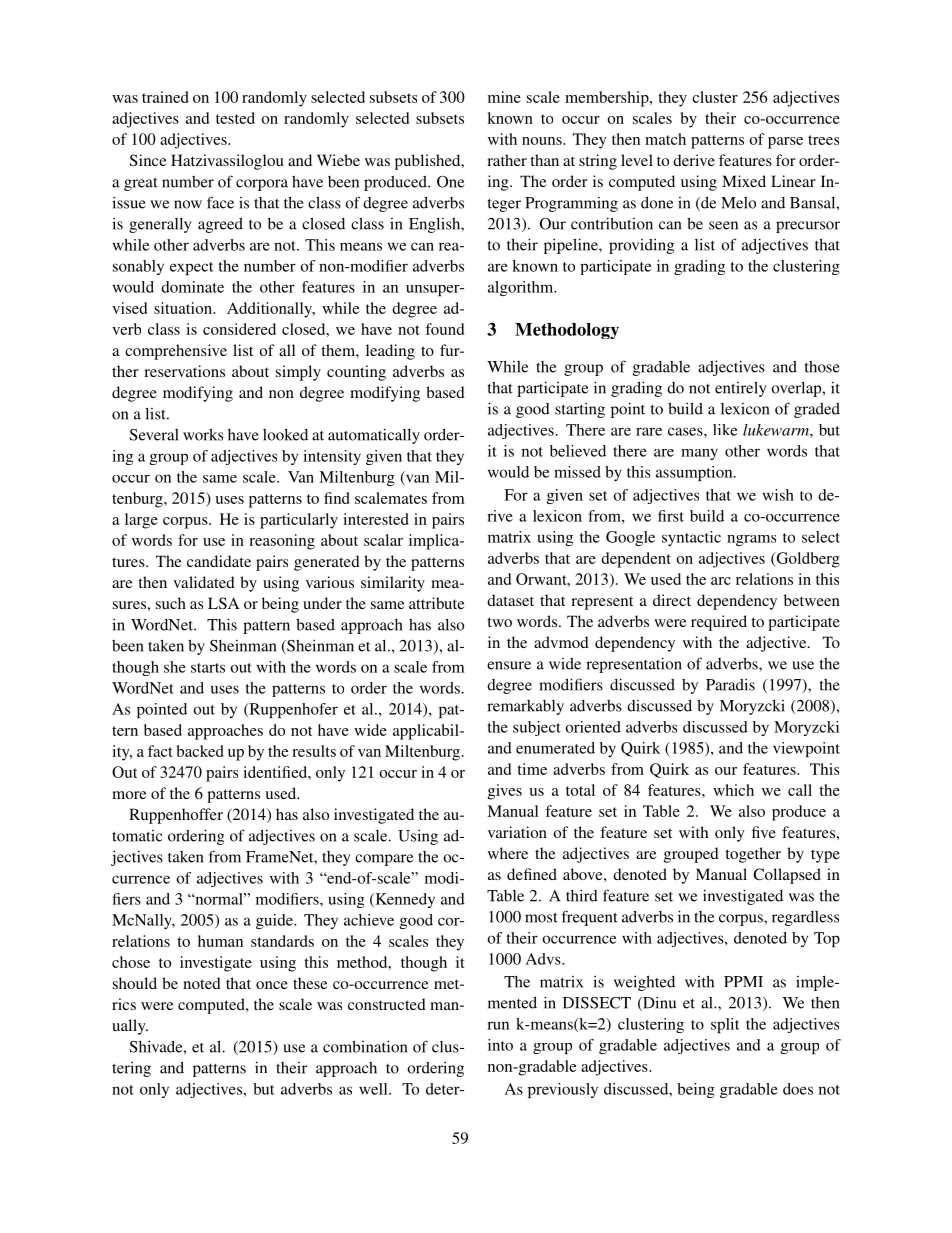  Describe the element at coordinates (235, 118) in the document. I see `tested` at that location.
